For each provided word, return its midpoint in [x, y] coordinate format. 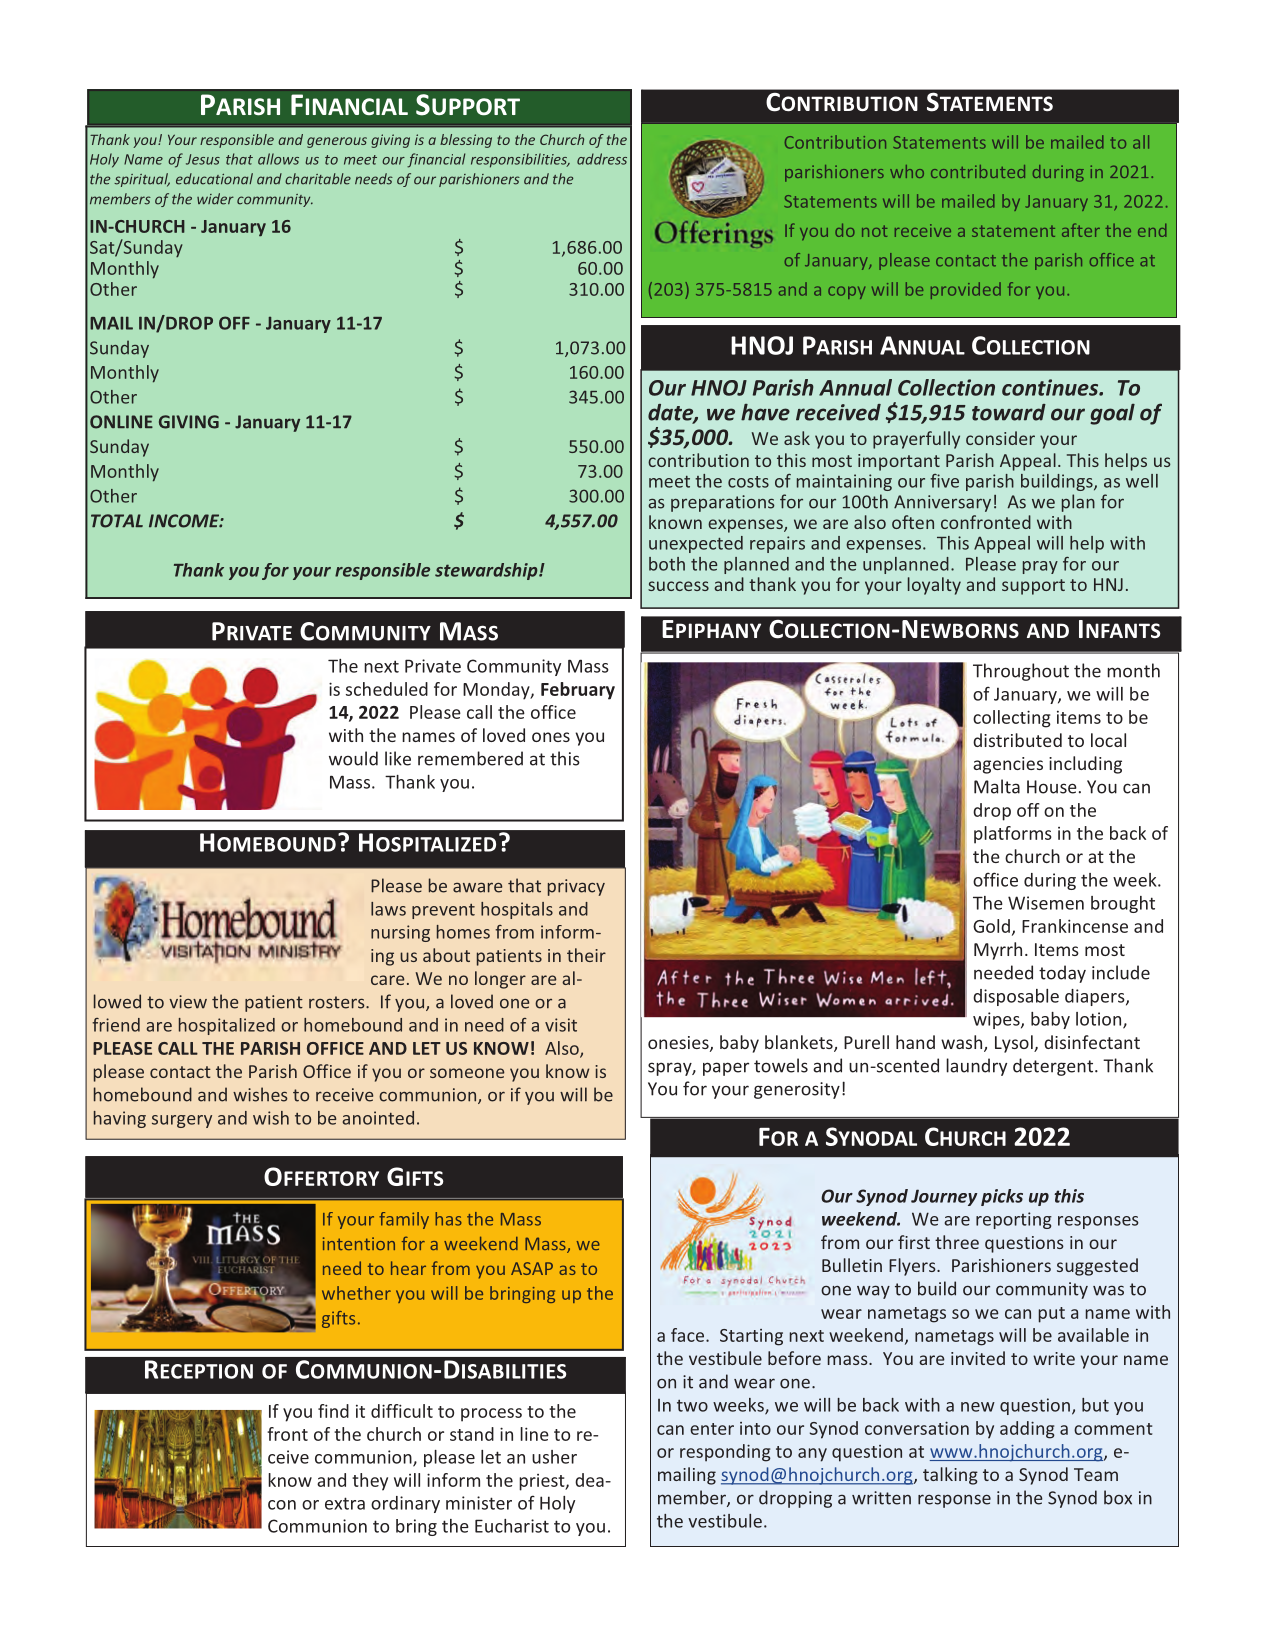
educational [214, 179]
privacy [576, 887]
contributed [978, 171]
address [602, 159]
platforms [1013, 835]
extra [345, 1503]
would [353, 758]
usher [554, 1457]
